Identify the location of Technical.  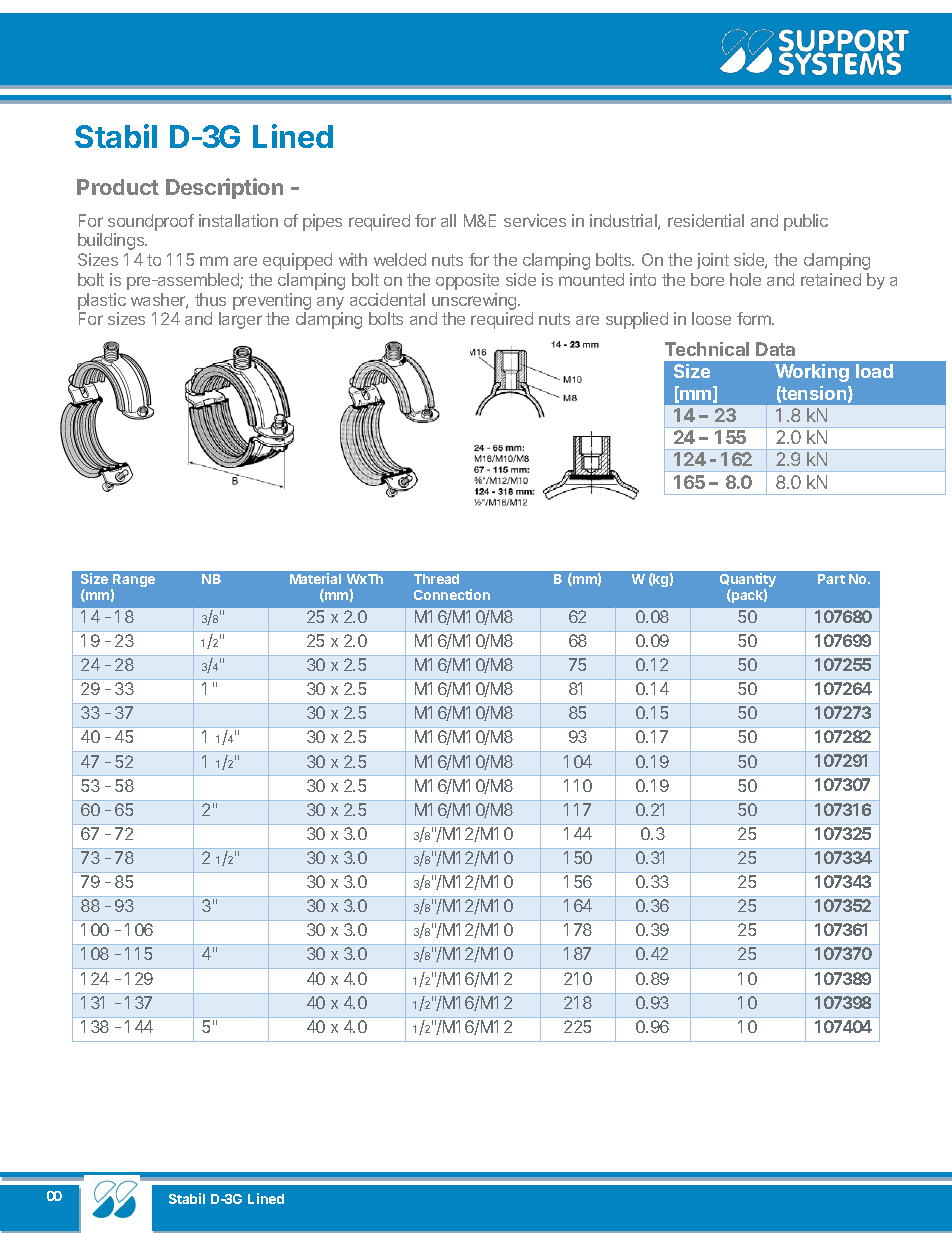
(707, 349).
